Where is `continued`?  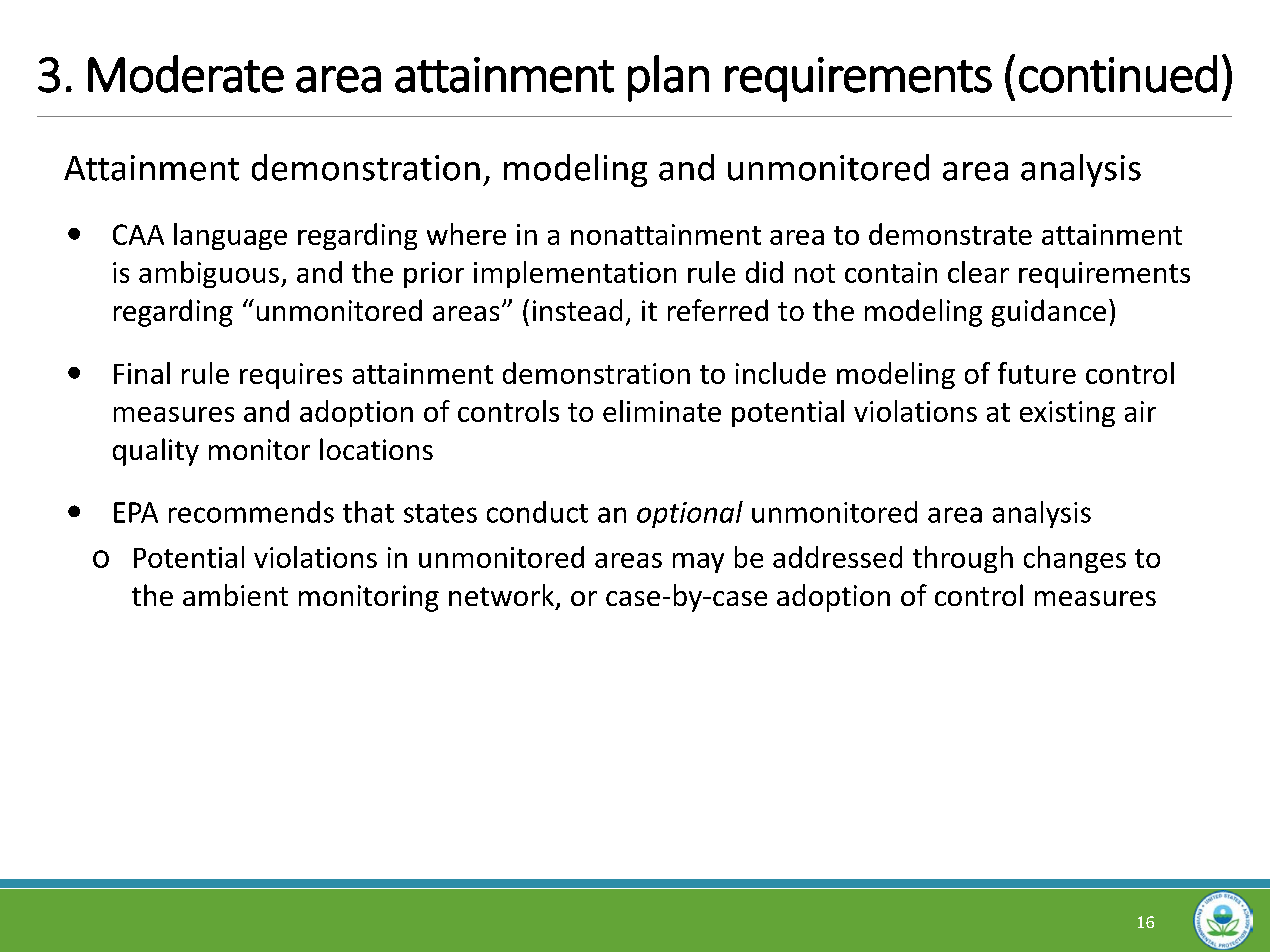
continued is located at coordinates (1118, 74).
